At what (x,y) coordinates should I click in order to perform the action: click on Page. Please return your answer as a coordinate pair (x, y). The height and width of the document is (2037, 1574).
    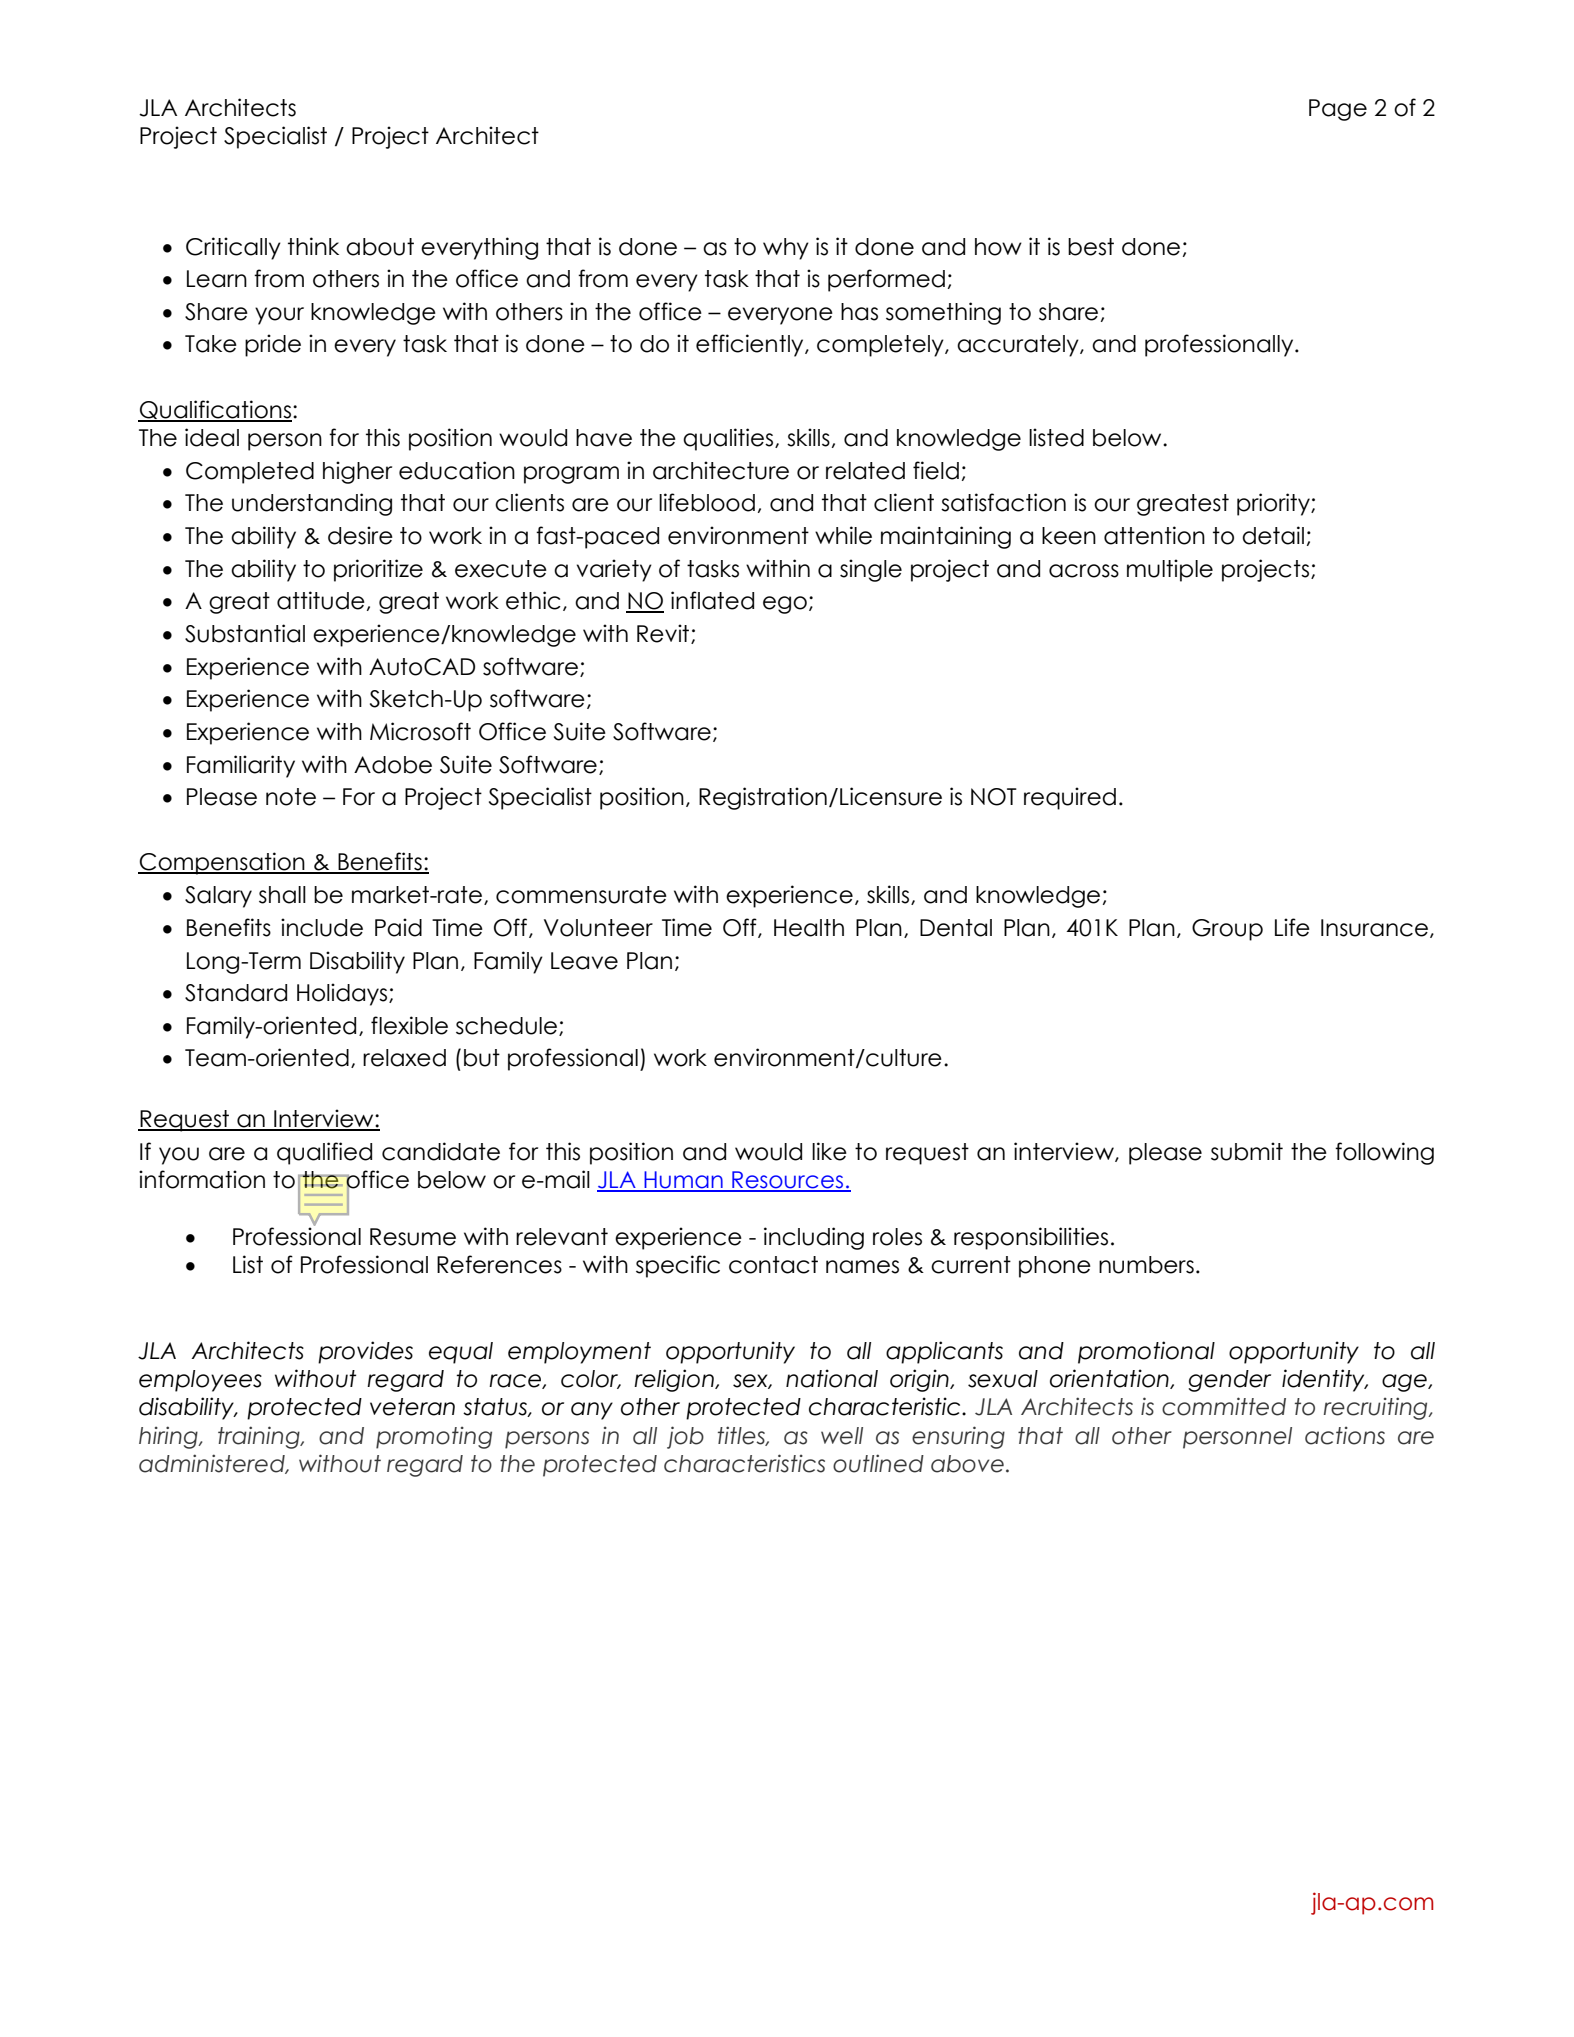
    Looking at the image, I should click on (1338, 110).
